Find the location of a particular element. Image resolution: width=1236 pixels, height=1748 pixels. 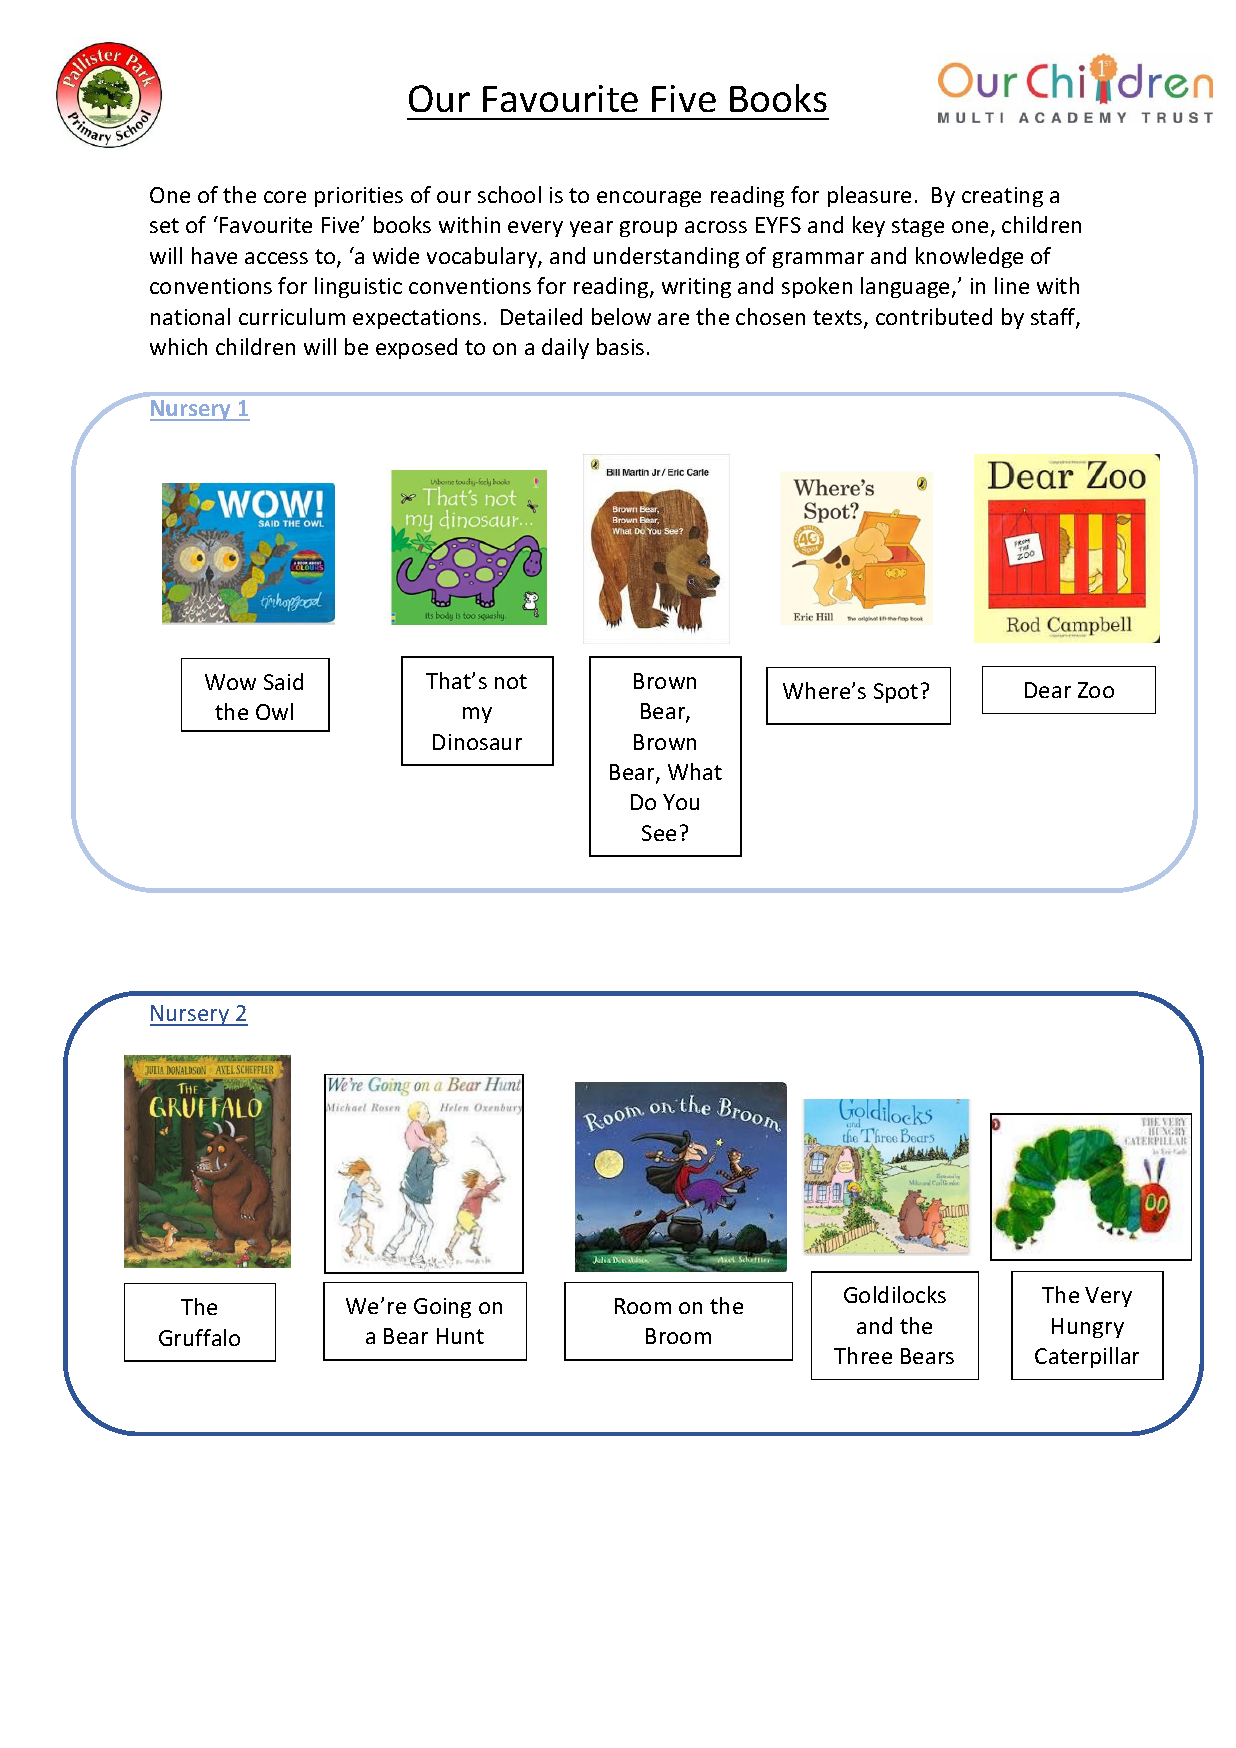

access is located at coordinates (276, 258).
